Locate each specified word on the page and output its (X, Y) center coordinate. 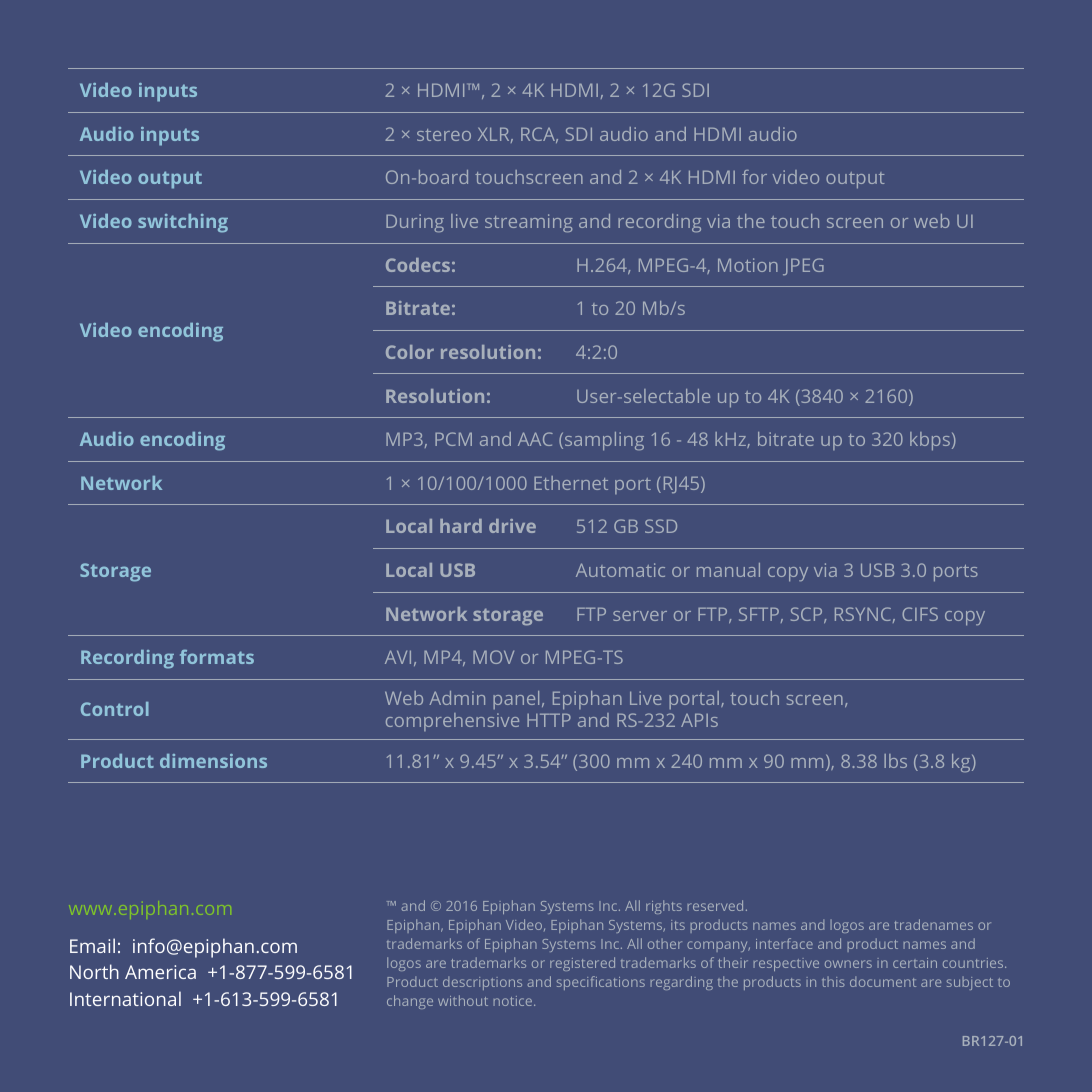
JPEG (803, 266)
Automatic (620, 570)
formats (217, 657)
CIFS (920, 614)
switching (183, 223)
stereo (444, 135)
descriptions (482, 983)
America (160, 972)
